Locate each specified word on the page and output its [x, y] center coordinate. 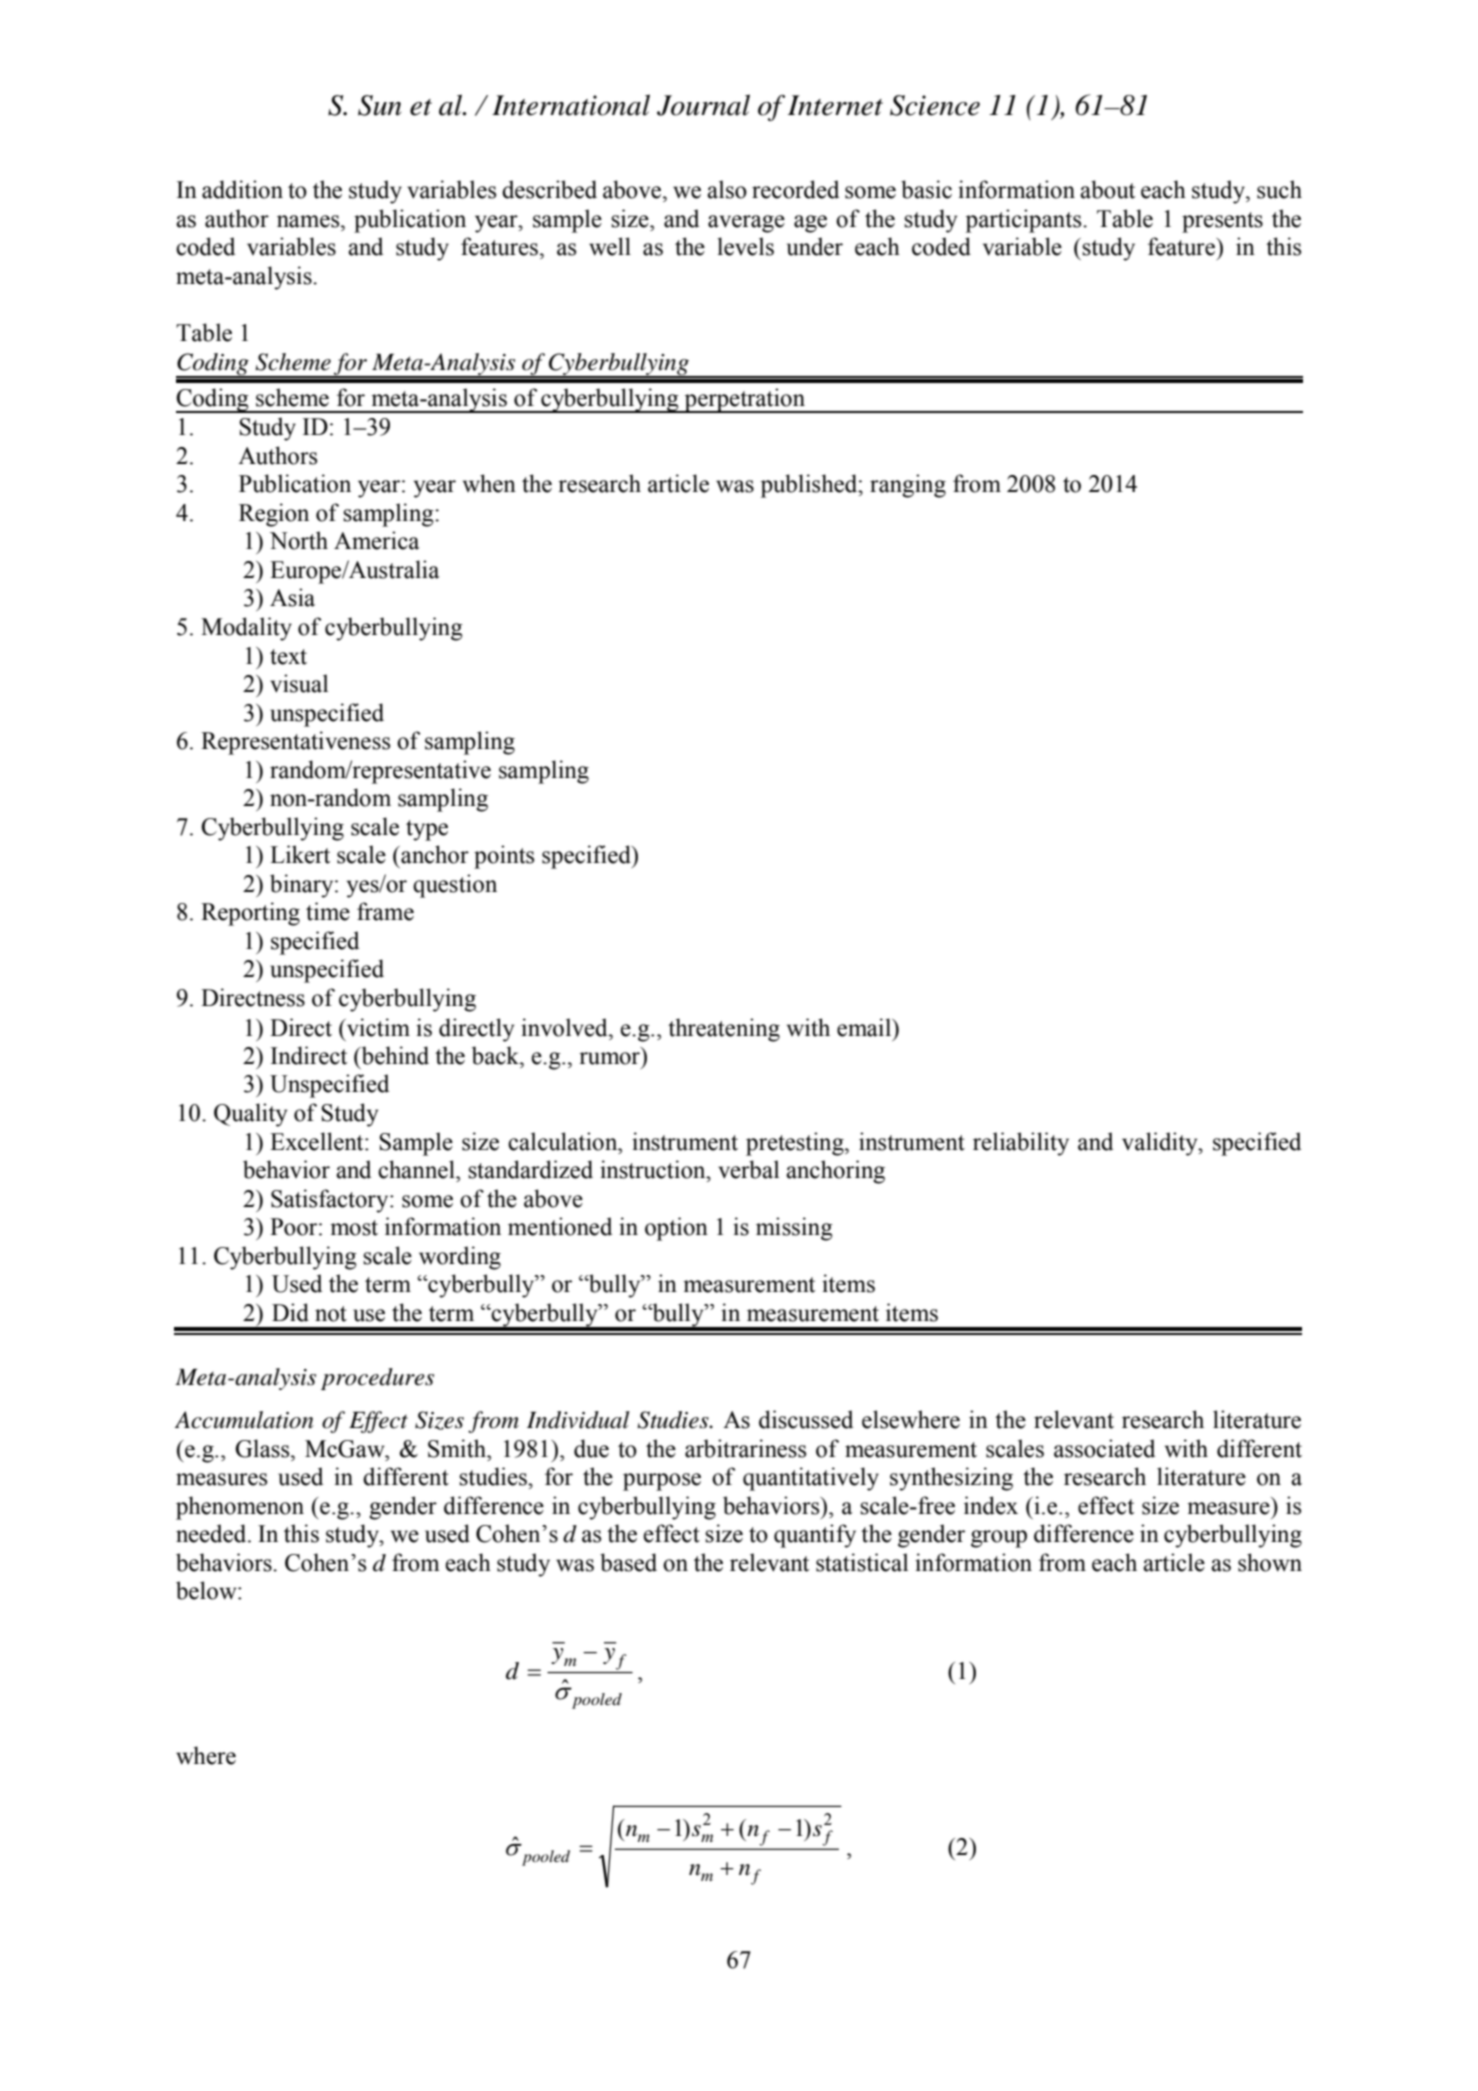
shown [1270, 1562]
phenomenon [240, 1508]
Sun [379, 105]
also [727, 189]
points [504, 857]
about [1107, 189]
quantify [815, 1536]
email [865, 1027]
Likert [300, 854]
